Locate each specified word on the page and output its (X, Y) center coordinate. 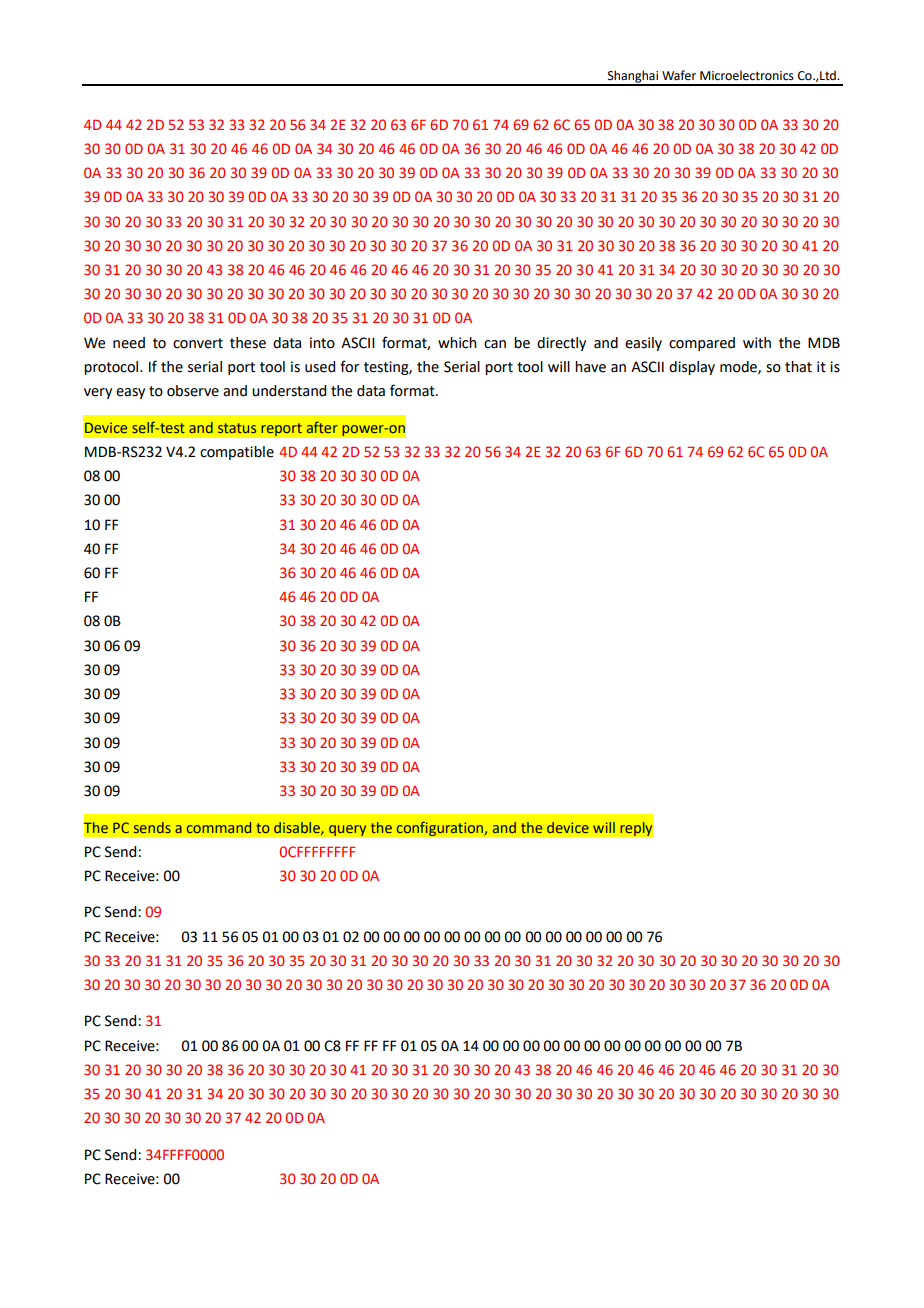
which (457, 343)
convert (198, 343)
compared (702, 344)
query (348, 831)
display (692, 368)
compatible (237, 453)
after (322, 427)
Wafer (679, 75)
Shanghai (632, 77)
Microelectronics (747, 75)
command (219, 827)
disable (298, 828)
